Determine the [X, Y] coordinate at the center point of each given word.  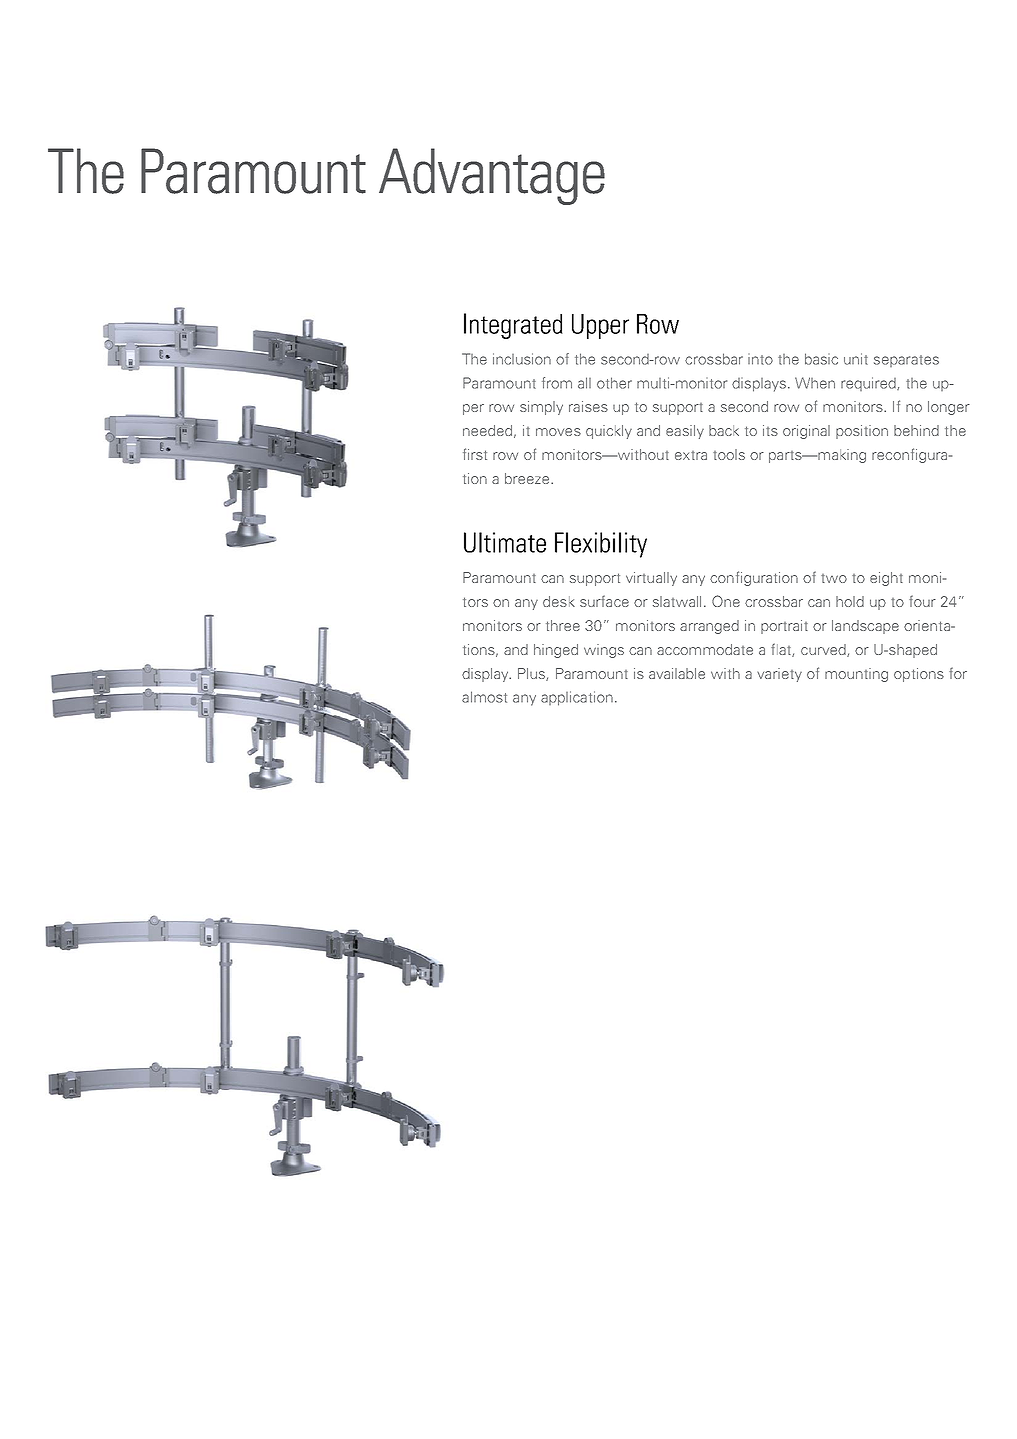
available [677, 673]
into [760, 359]
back [724, 430]
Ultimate [505, 542]
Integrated [513, 326]
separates [906, 361]
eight [886, 579]
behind [916, 430]
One [726, 601]
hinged [556, 651]
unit [856, 359]
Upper [600, 326]
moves [558, 432]
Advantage [492, 176]
